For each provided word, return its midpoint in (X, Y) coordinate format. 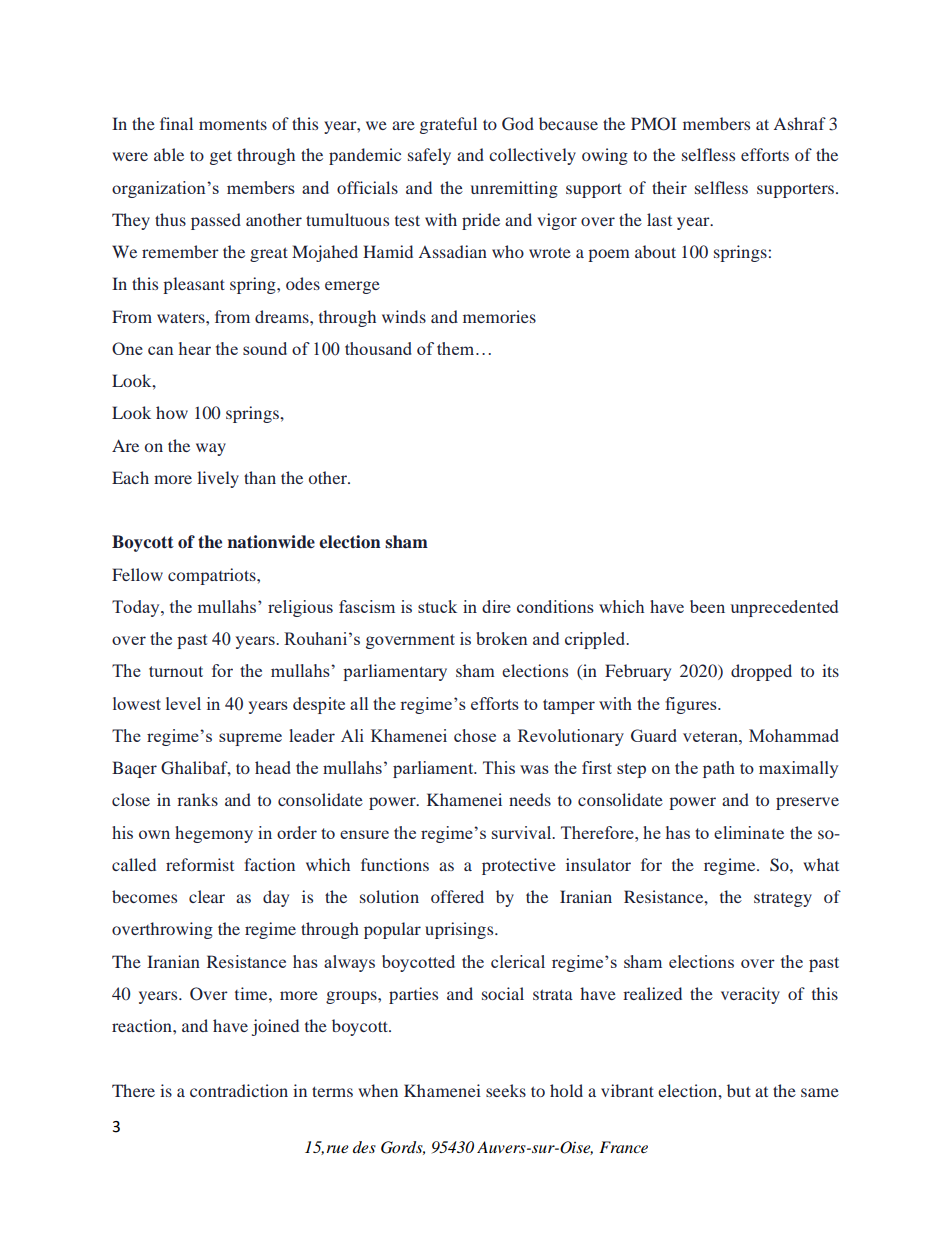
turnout (176, 671)
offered (457, 896)
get (221, 157)
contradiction (239, 1090)
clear (207, 896)
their (669, 187)
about (655, 251)
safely (429, 156)
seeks (506, 1090)
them (457, 348)
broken (502, 638)
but (739, 1090)
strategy (783, 899)
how (172, 412)
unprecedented (784, 608)
